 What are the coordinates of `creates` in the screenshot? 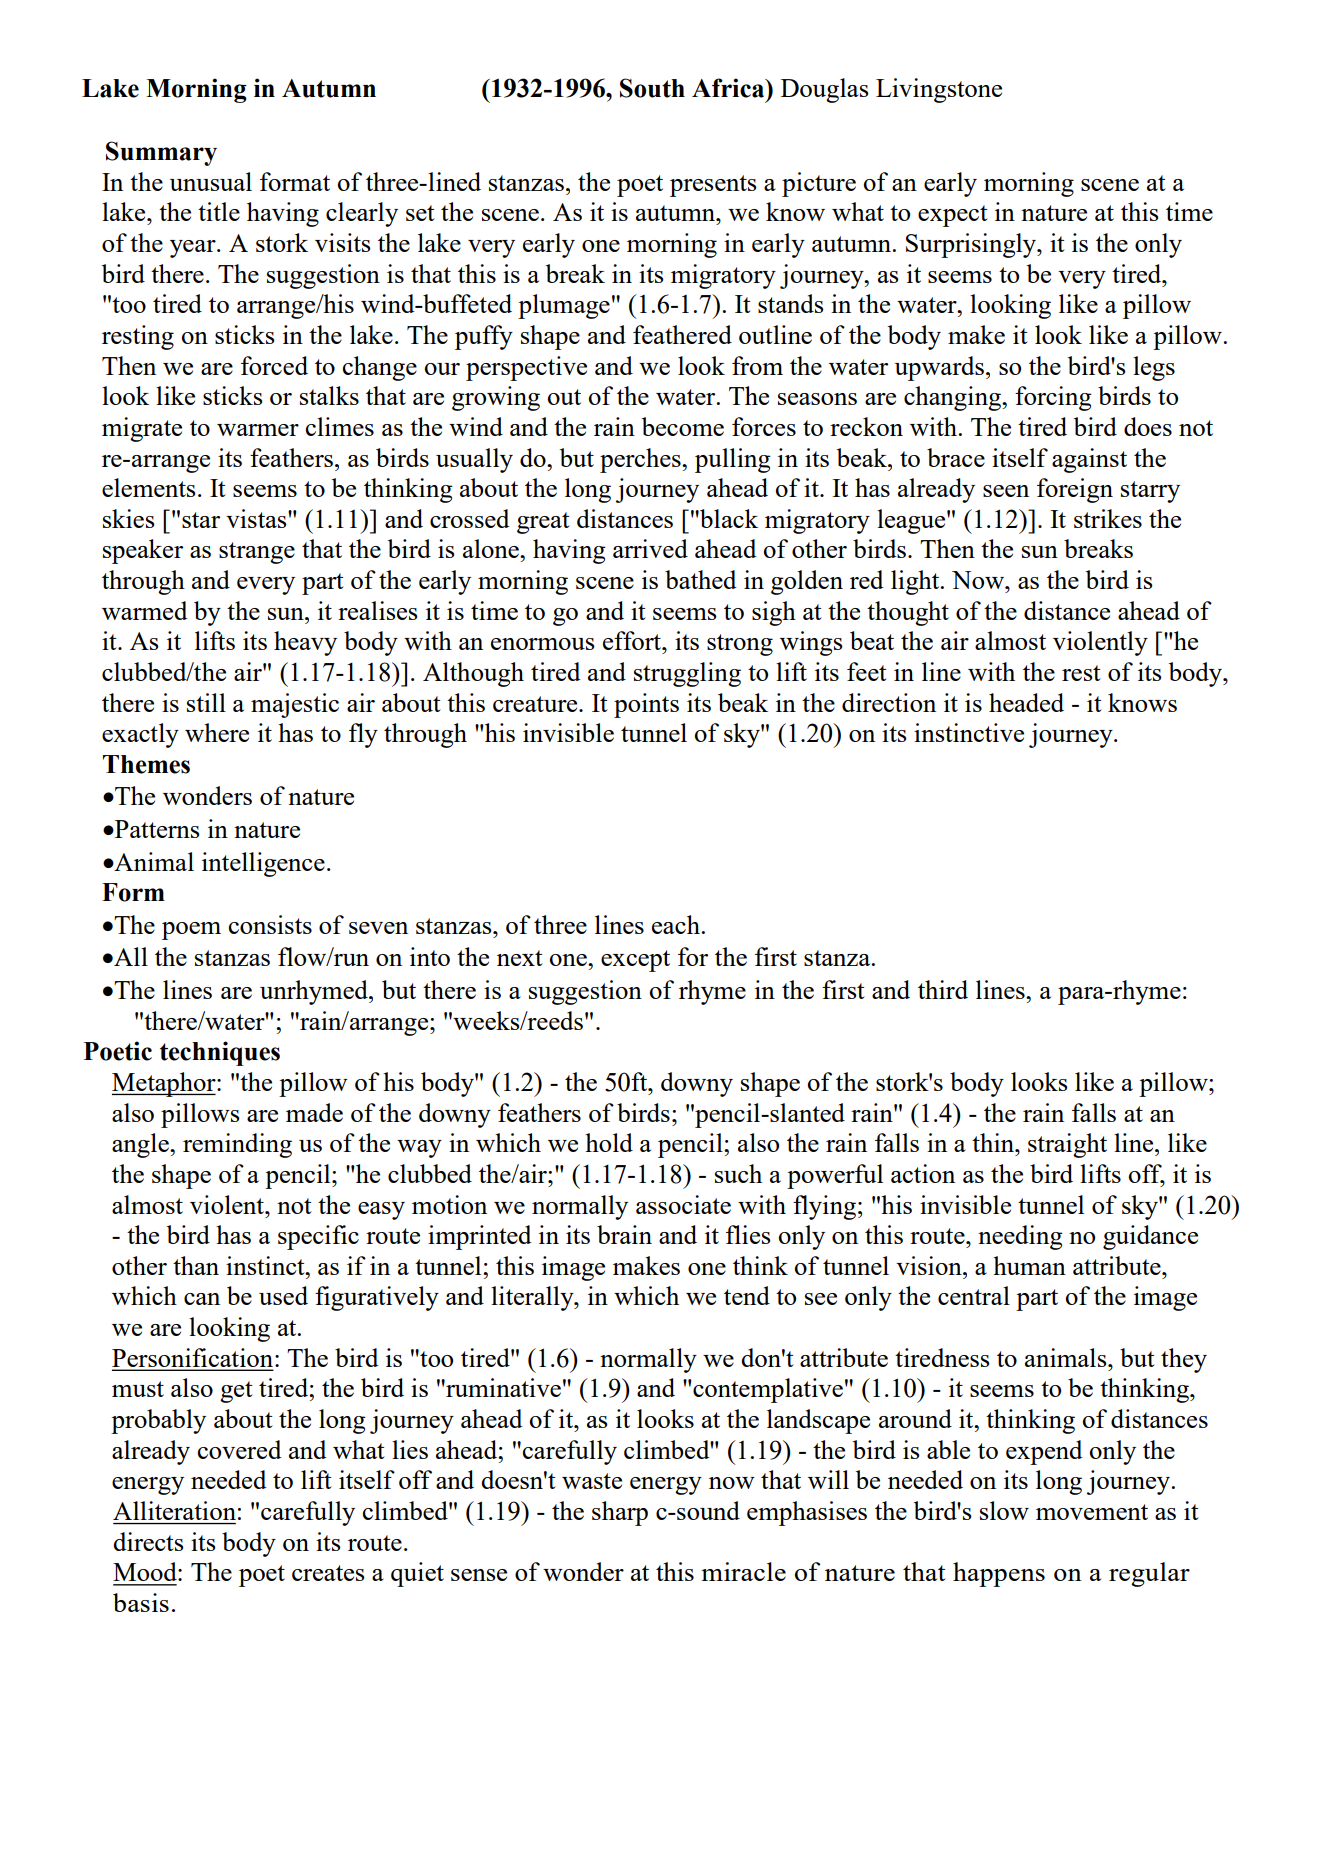 It's located at (328, 1573).
